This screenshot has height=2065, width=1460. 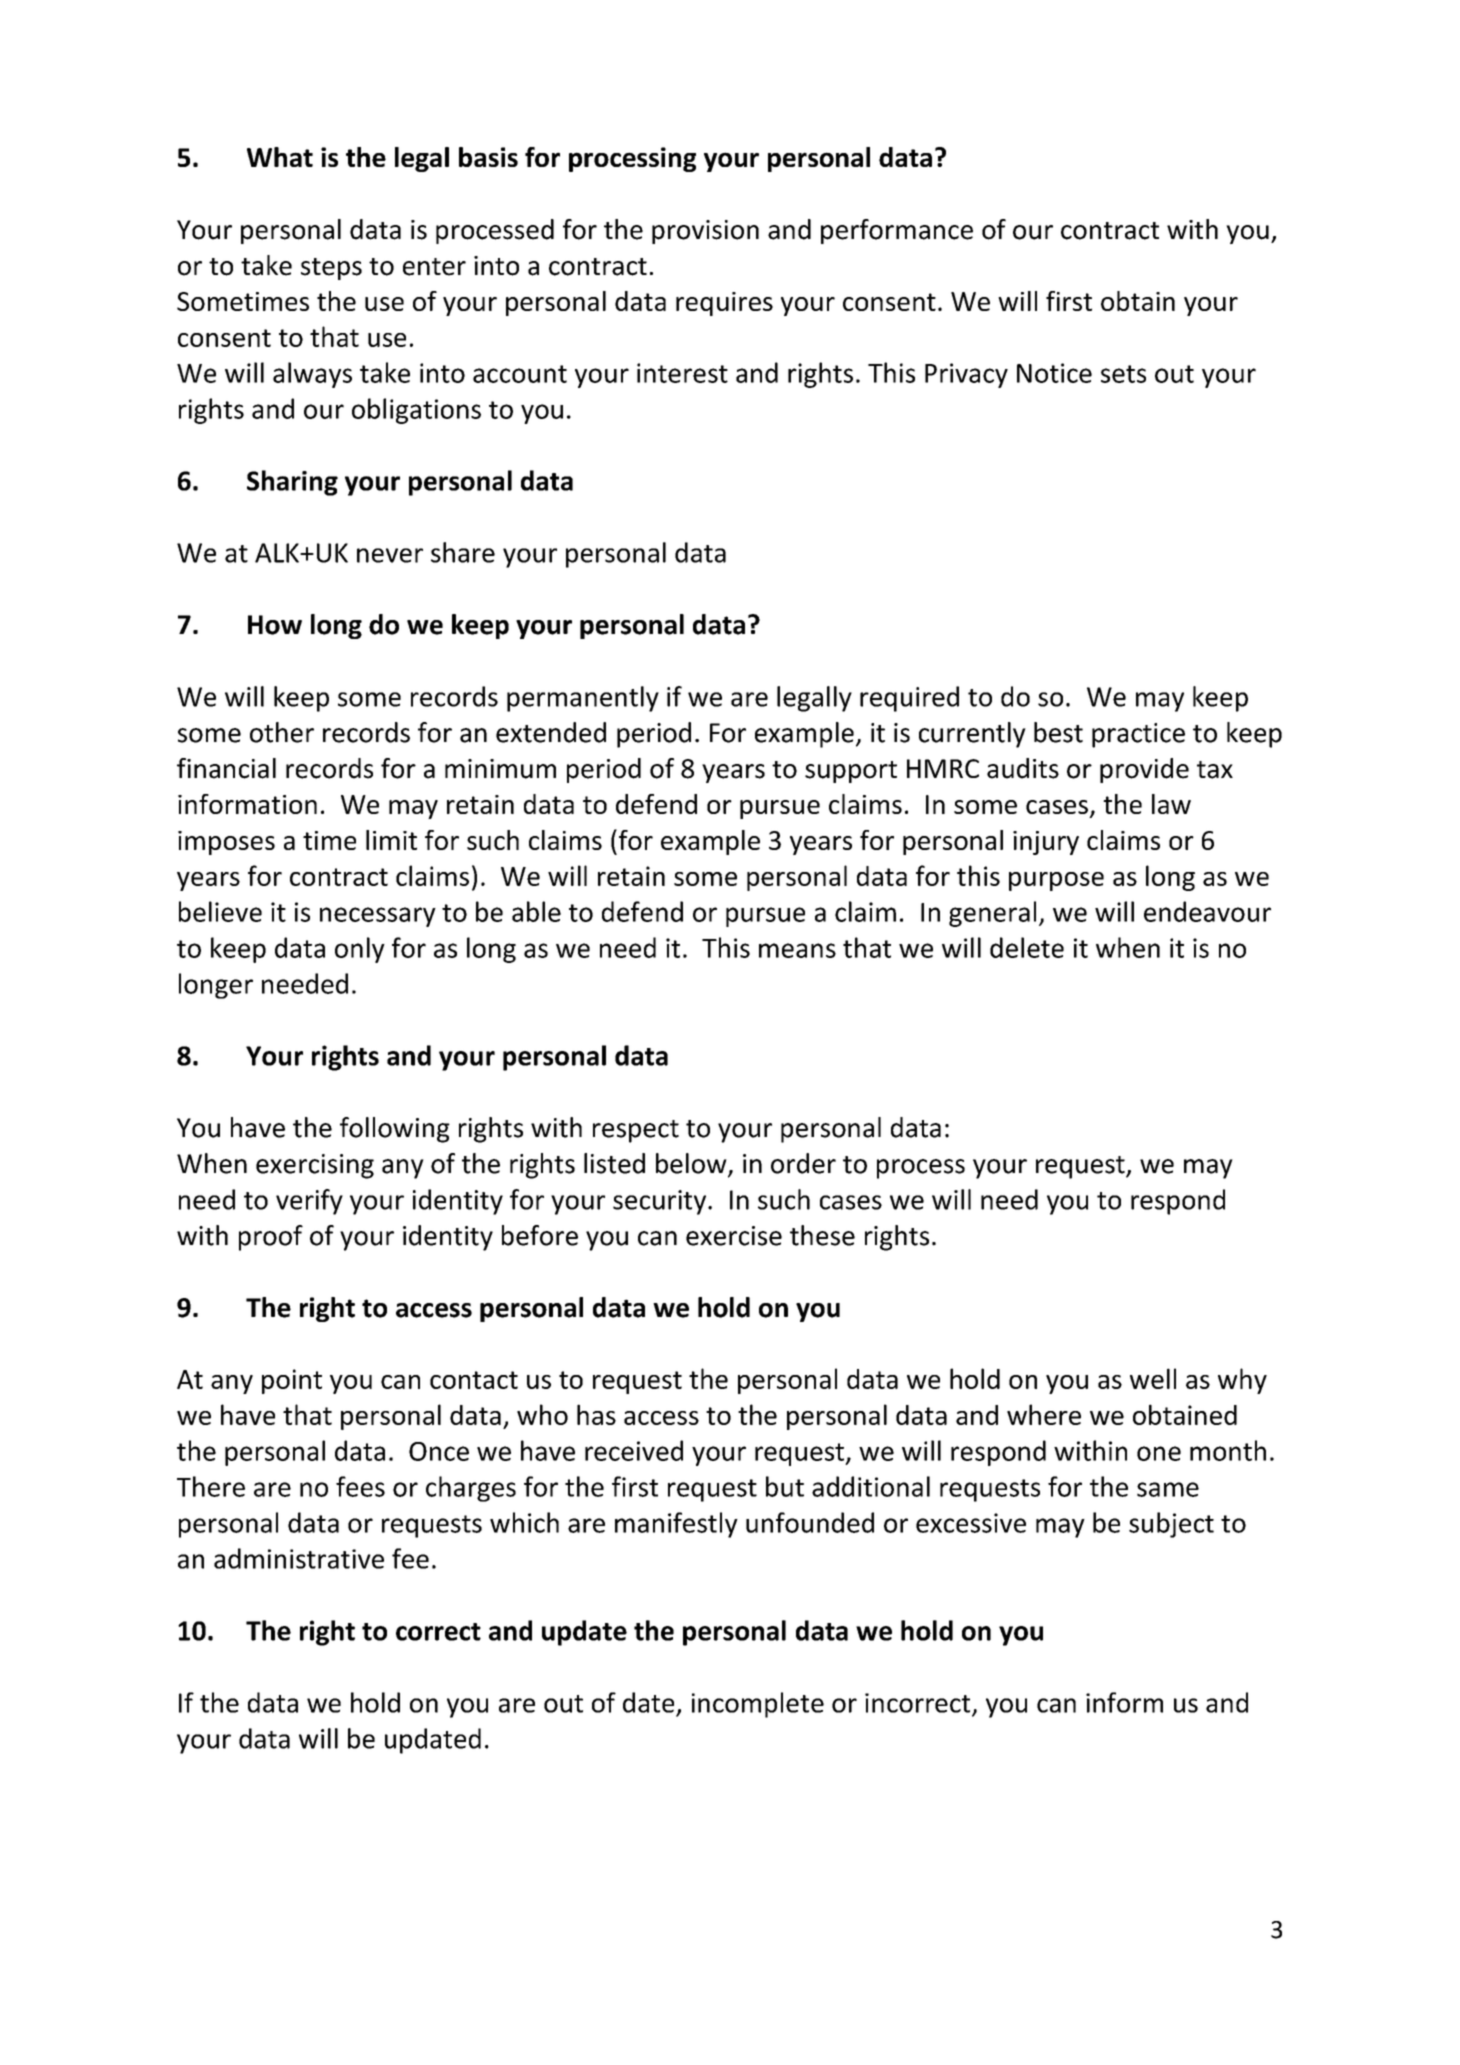 I want to click on means, so click(x=797, y=950).
